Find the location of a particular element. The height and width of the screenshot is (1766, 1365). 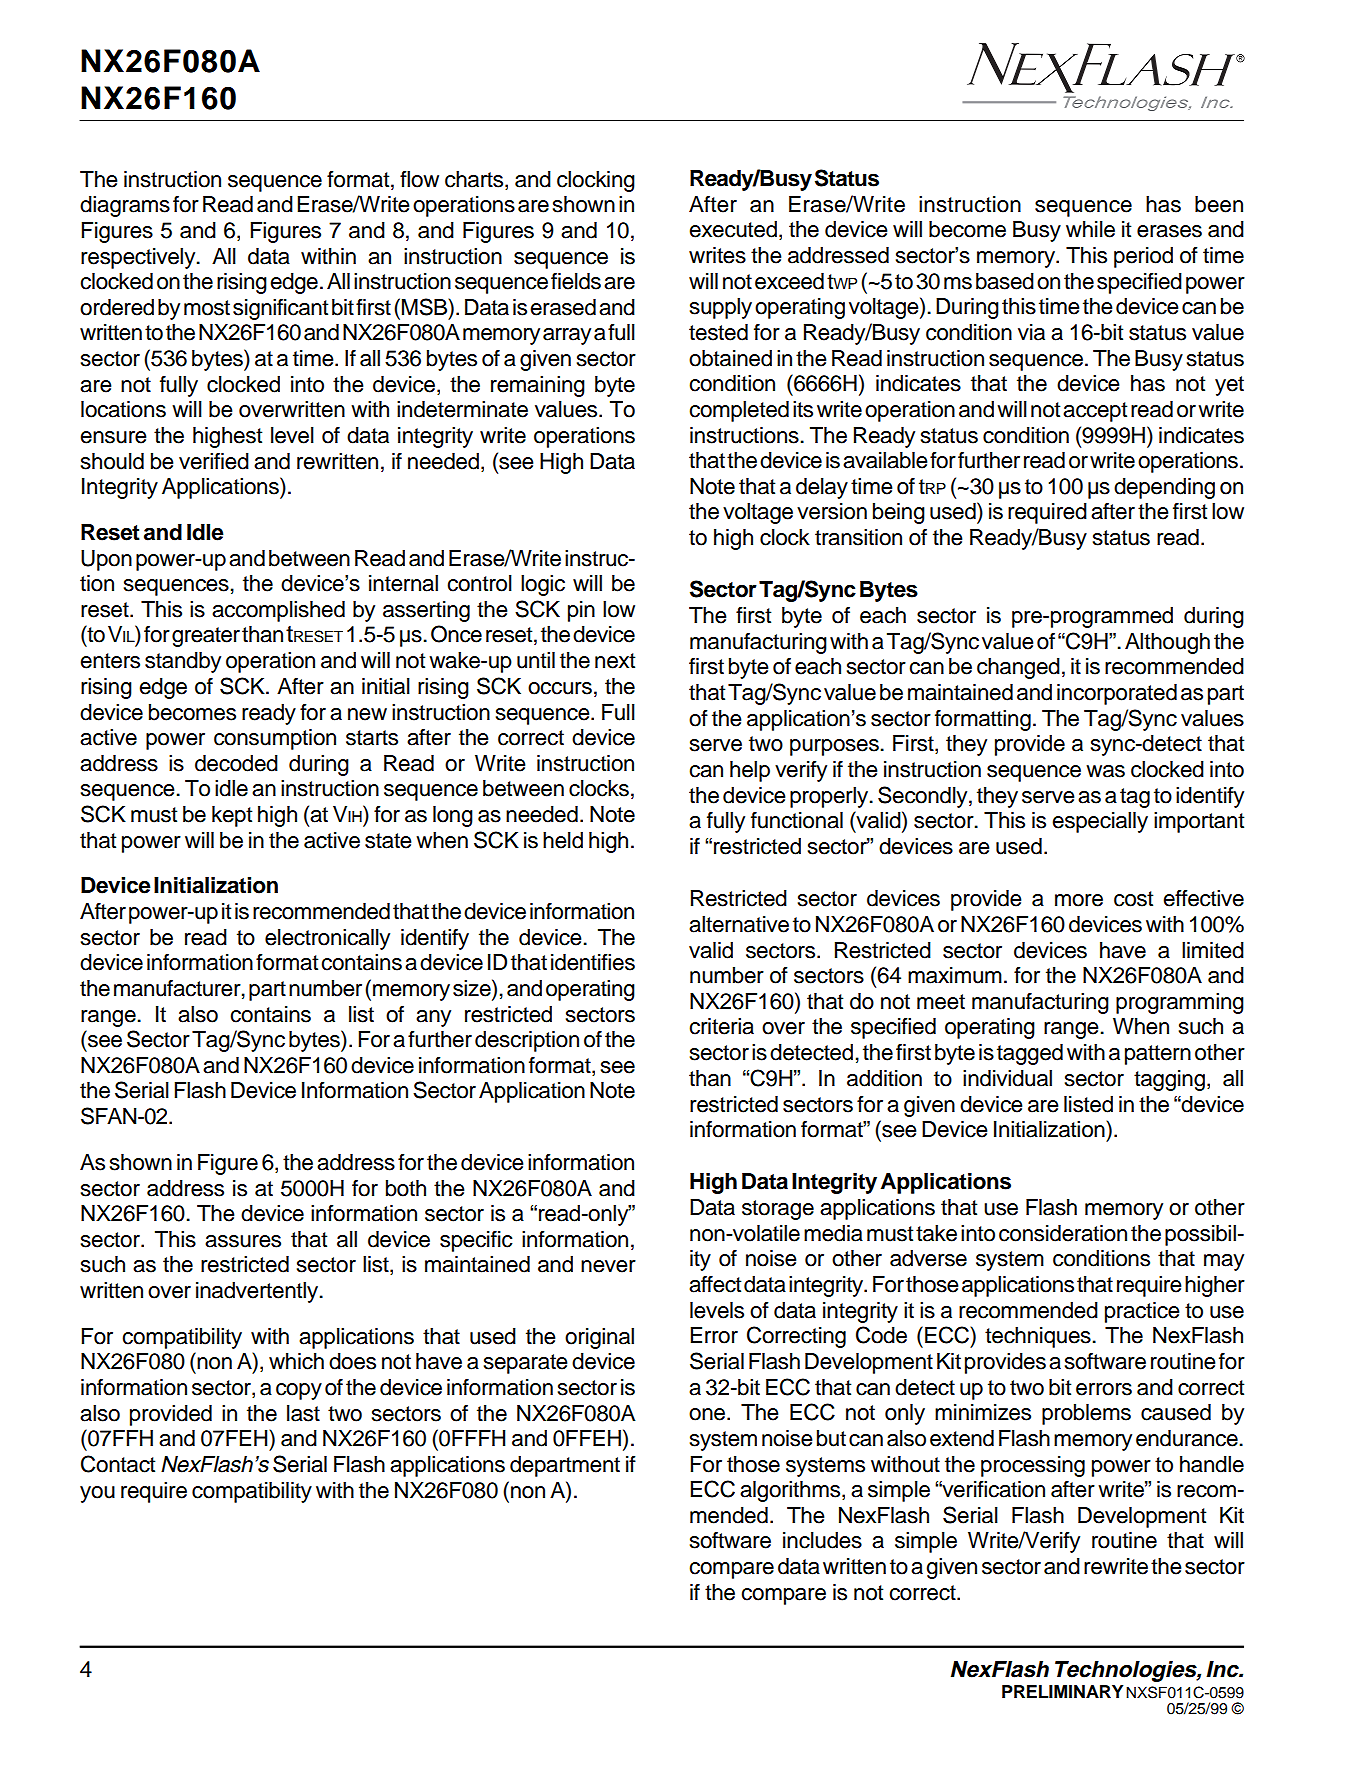

standby is located at coordinates (183, 662).
